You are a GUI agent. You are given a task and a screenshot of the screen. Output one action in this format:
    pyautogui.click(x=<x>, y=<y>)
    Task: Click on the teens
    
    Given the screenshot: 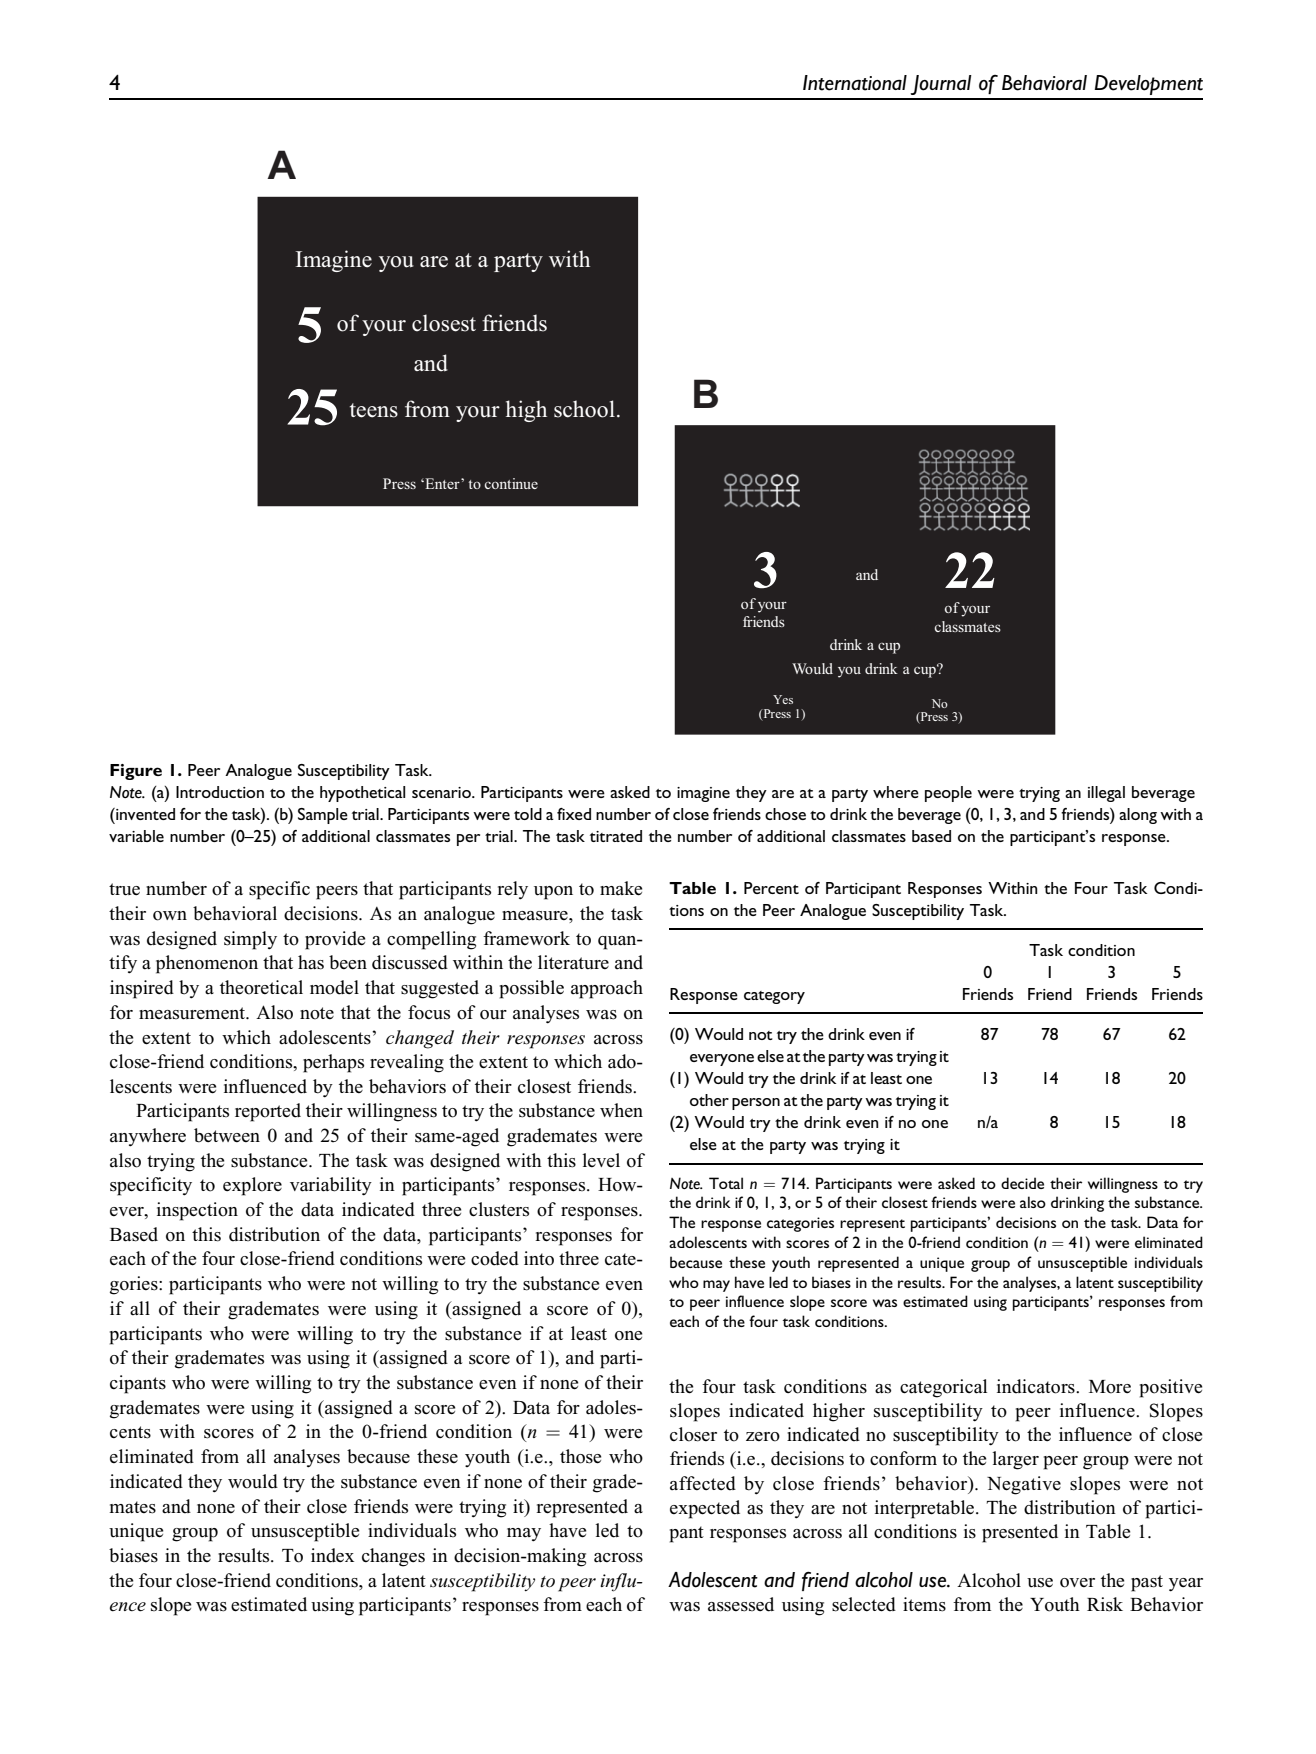 What is the action you would take?
    pyautogui.click(x=374, y=410)
